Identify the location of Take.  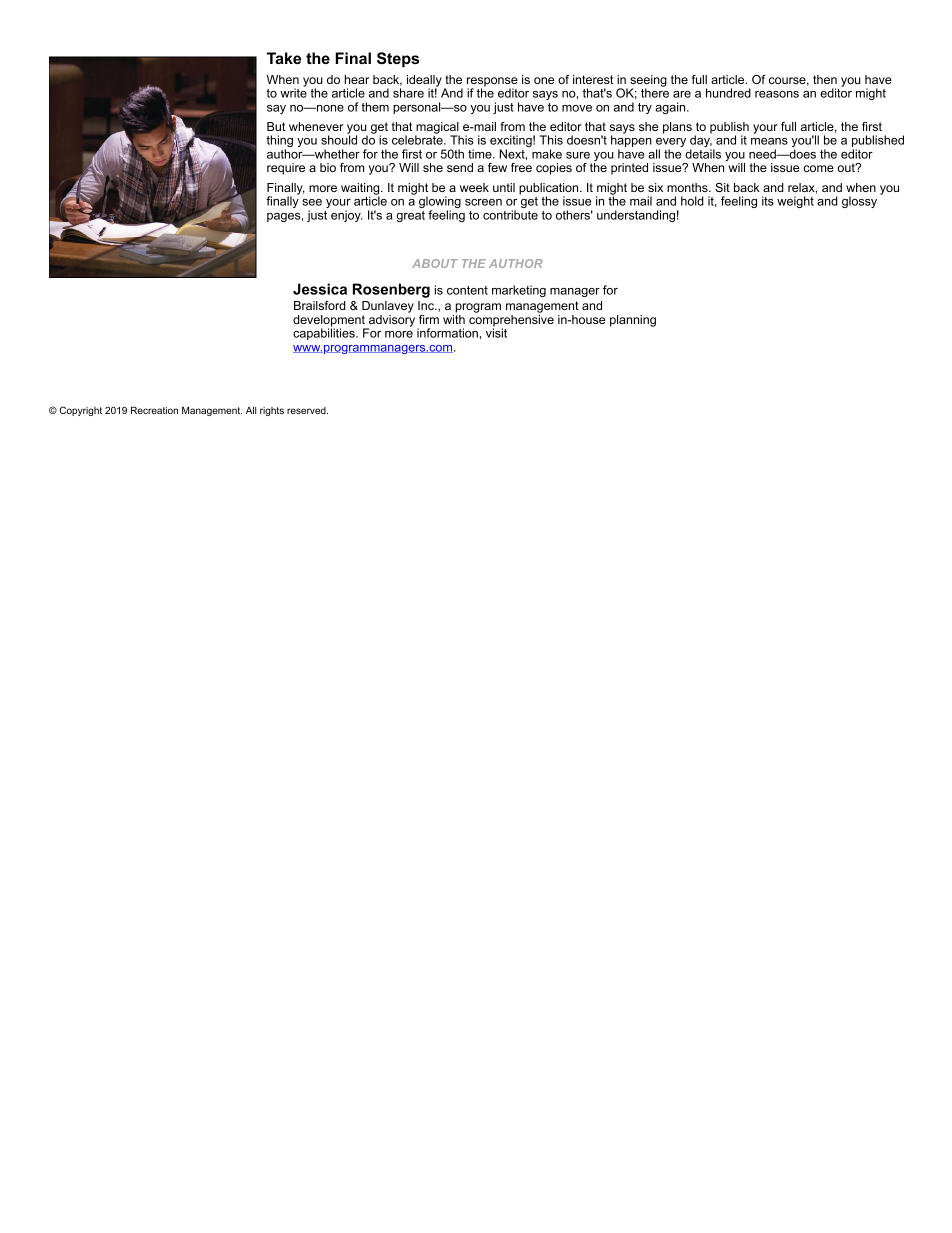
(284, 58).
